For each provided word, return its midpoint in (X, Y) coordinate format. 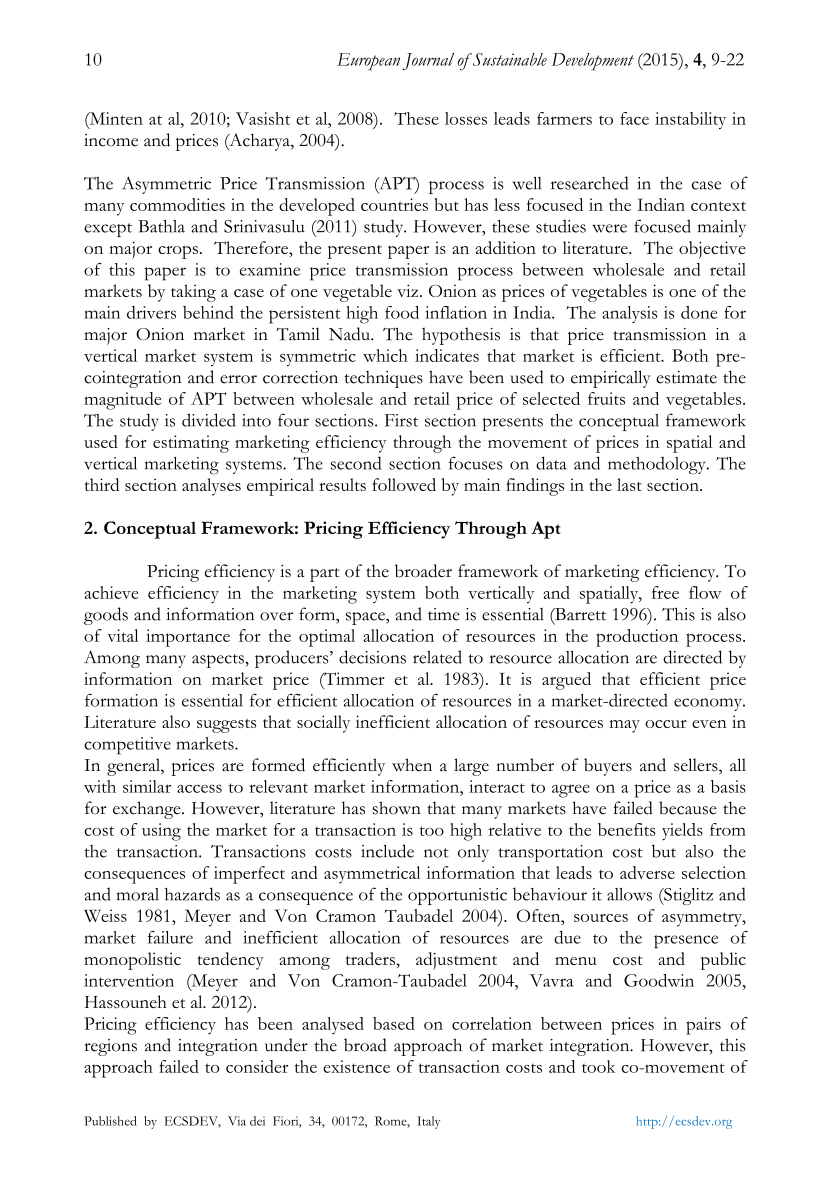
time (444, 614)
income (111, 140)
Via (237, 1121)
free (665, 592)
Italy (428, 1122)
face (634, 118)
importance (188, 638)
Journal (428, 61)
